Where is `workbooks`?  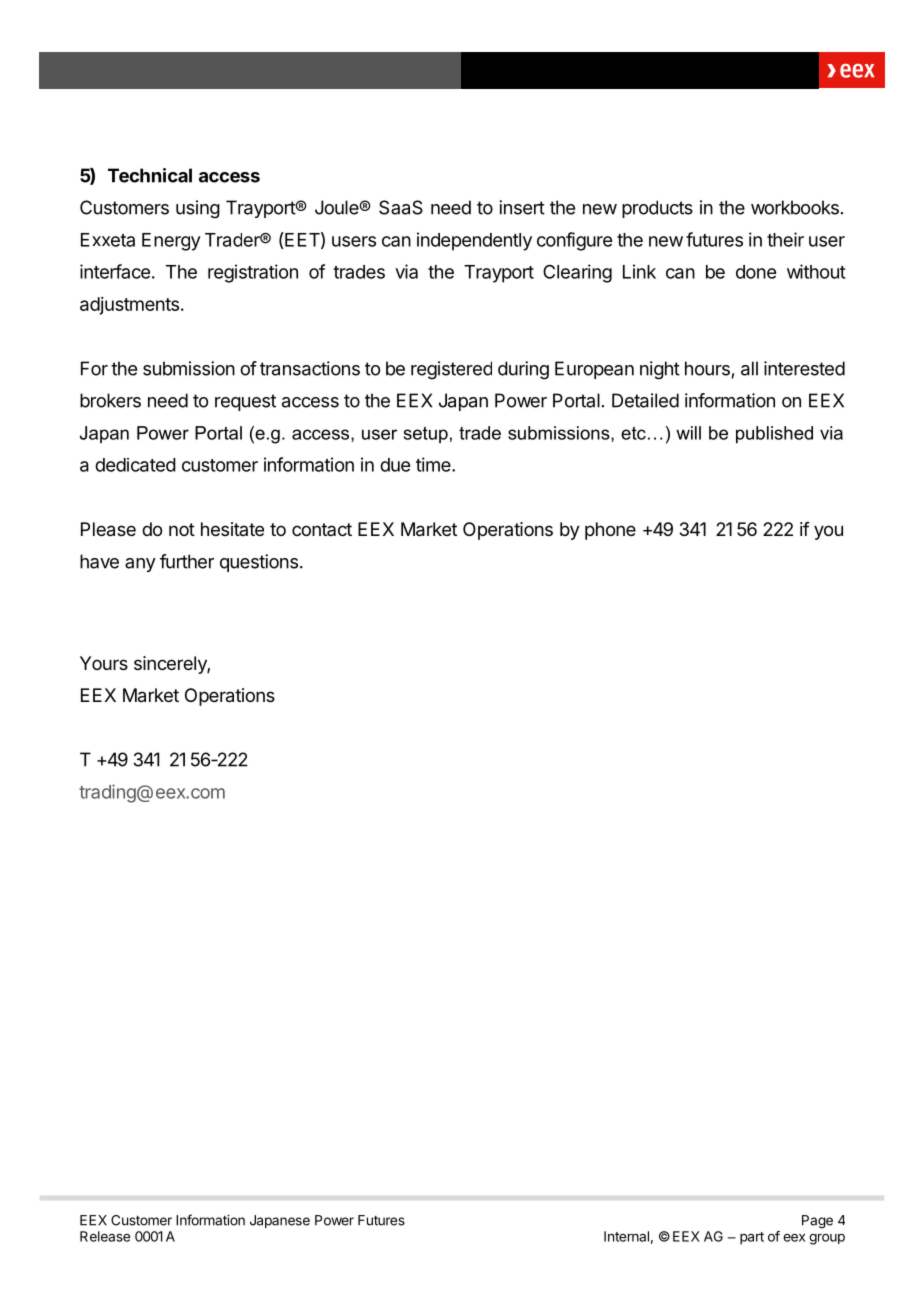 workbooks is located at coordinates (795, 207).
